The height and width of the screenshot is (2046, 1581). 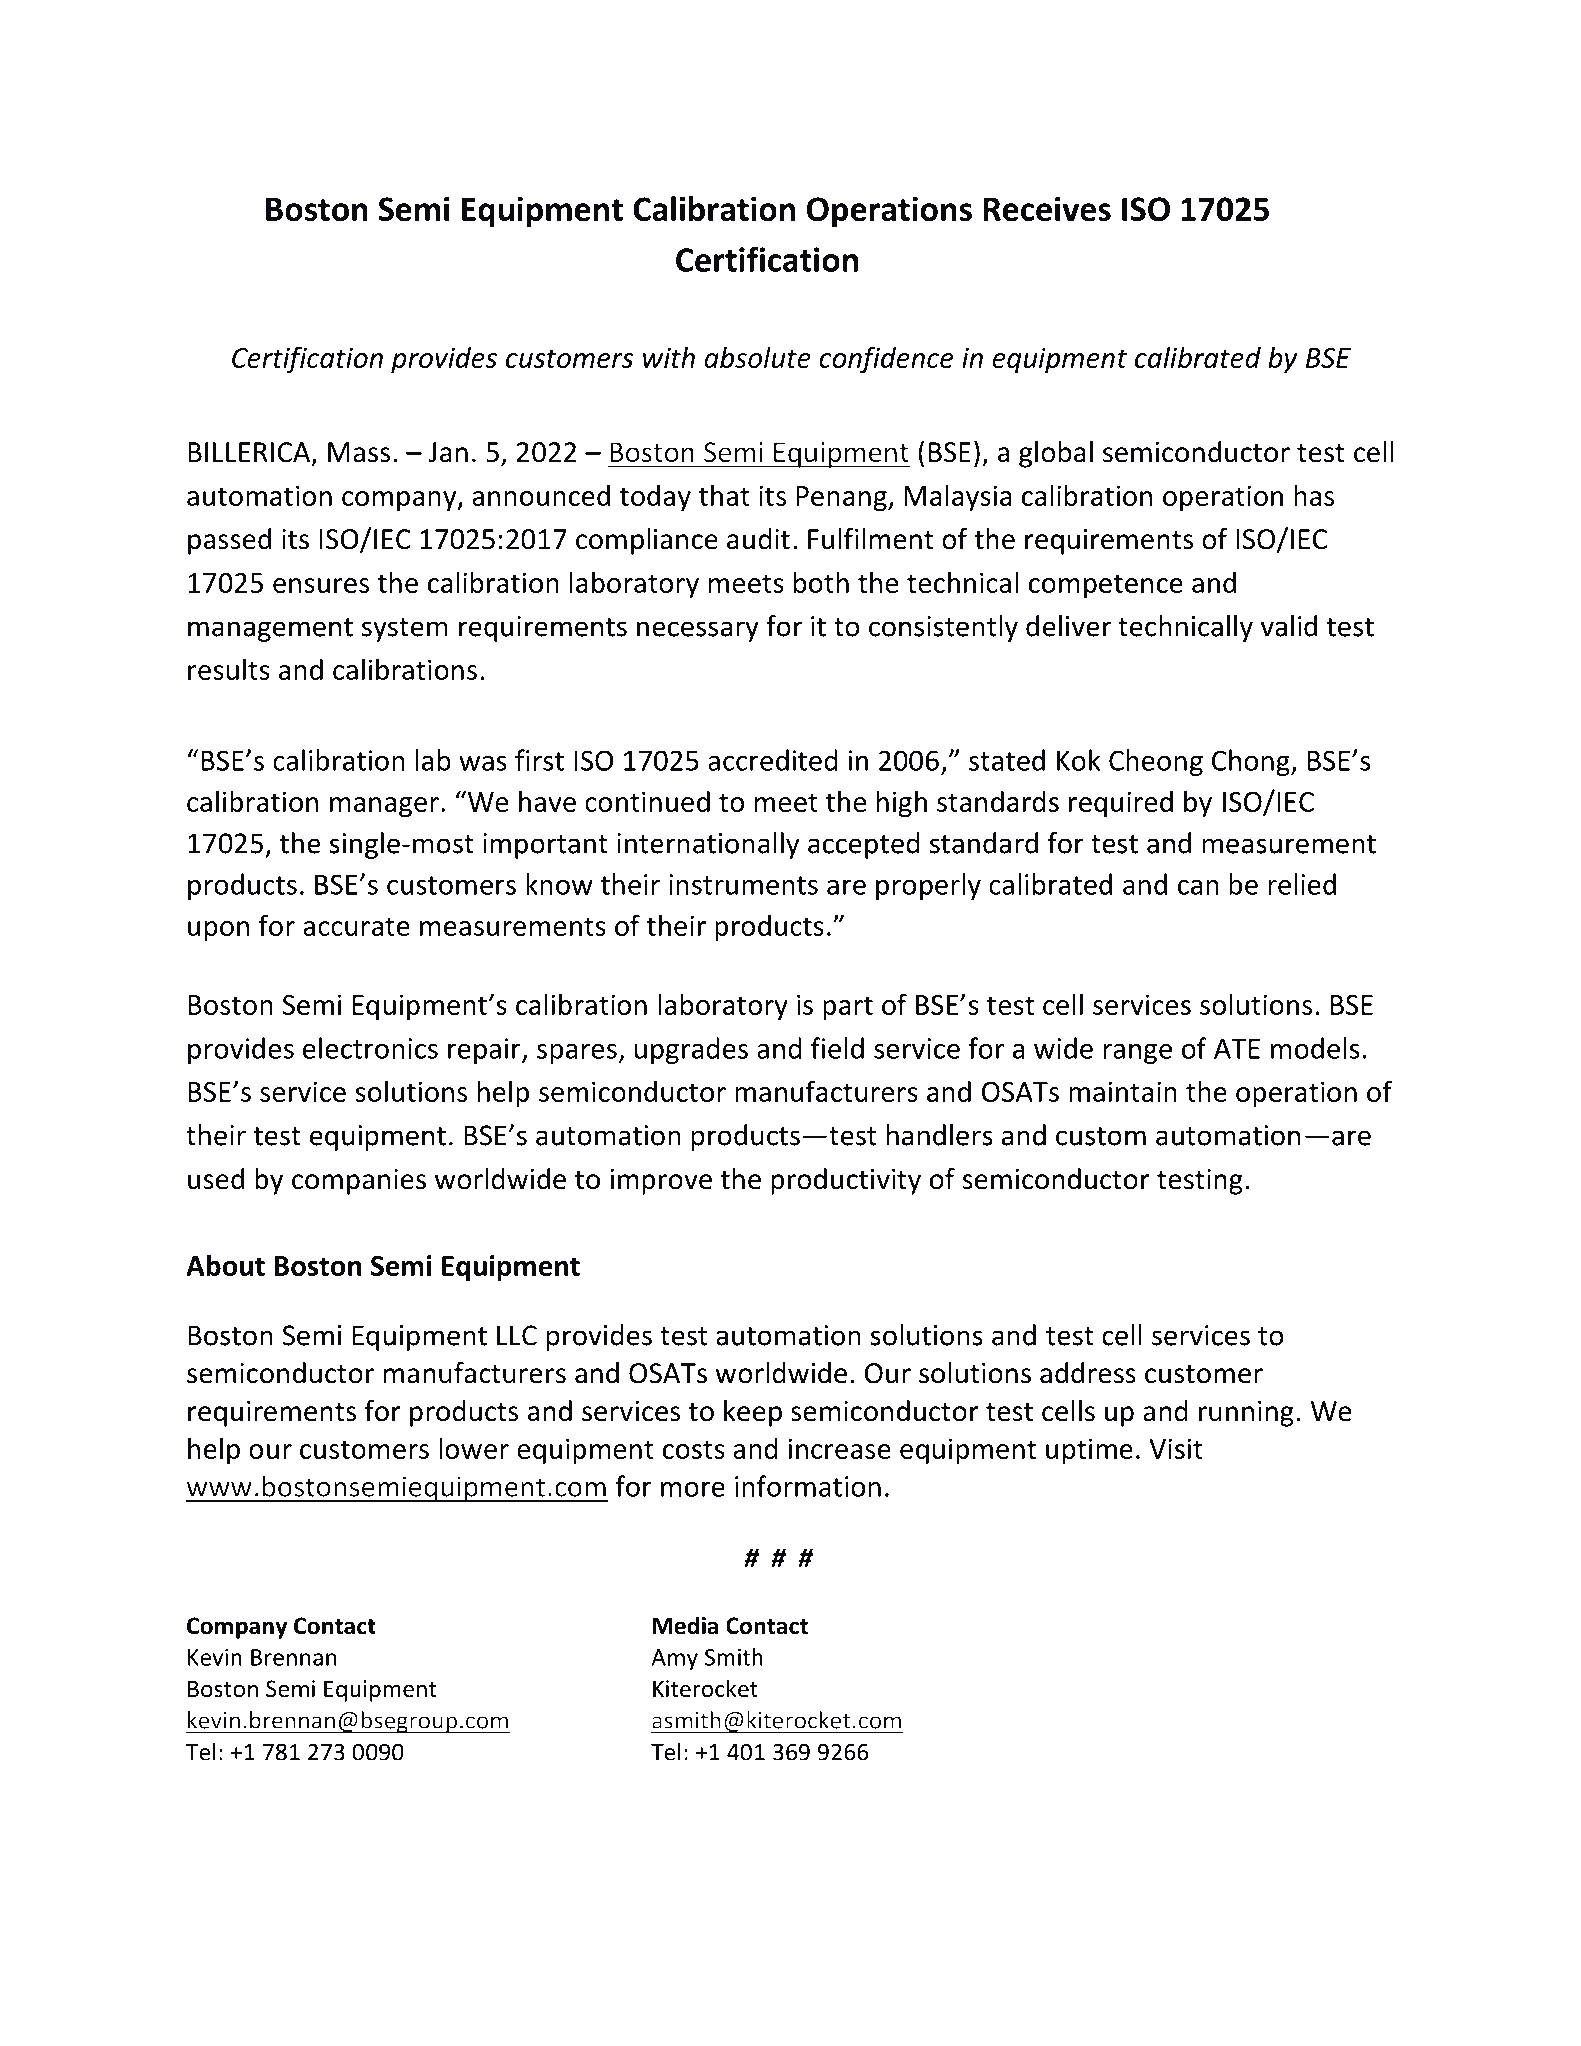 I want to click on audit, so click(x=758, y=539).
